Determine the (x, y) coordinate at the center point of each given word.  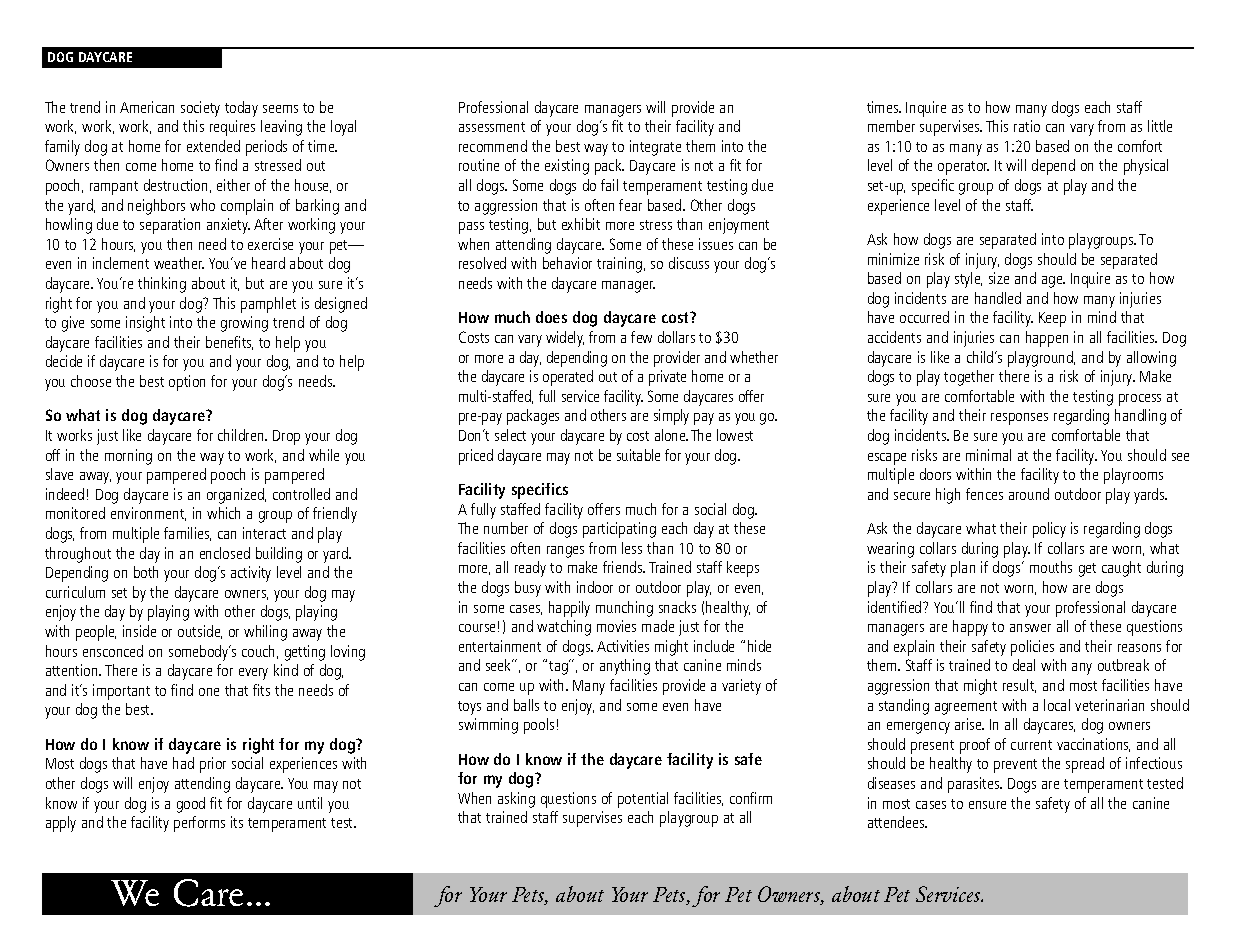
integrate (655, 148)
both (146, 572)
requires (232, 128)
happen (1047, 339)
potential (643, 800)
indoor (595, 587)
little (1160, 126)
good (191, 805)
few (641, 337)
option (187, 383)
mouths (1051, 567)
